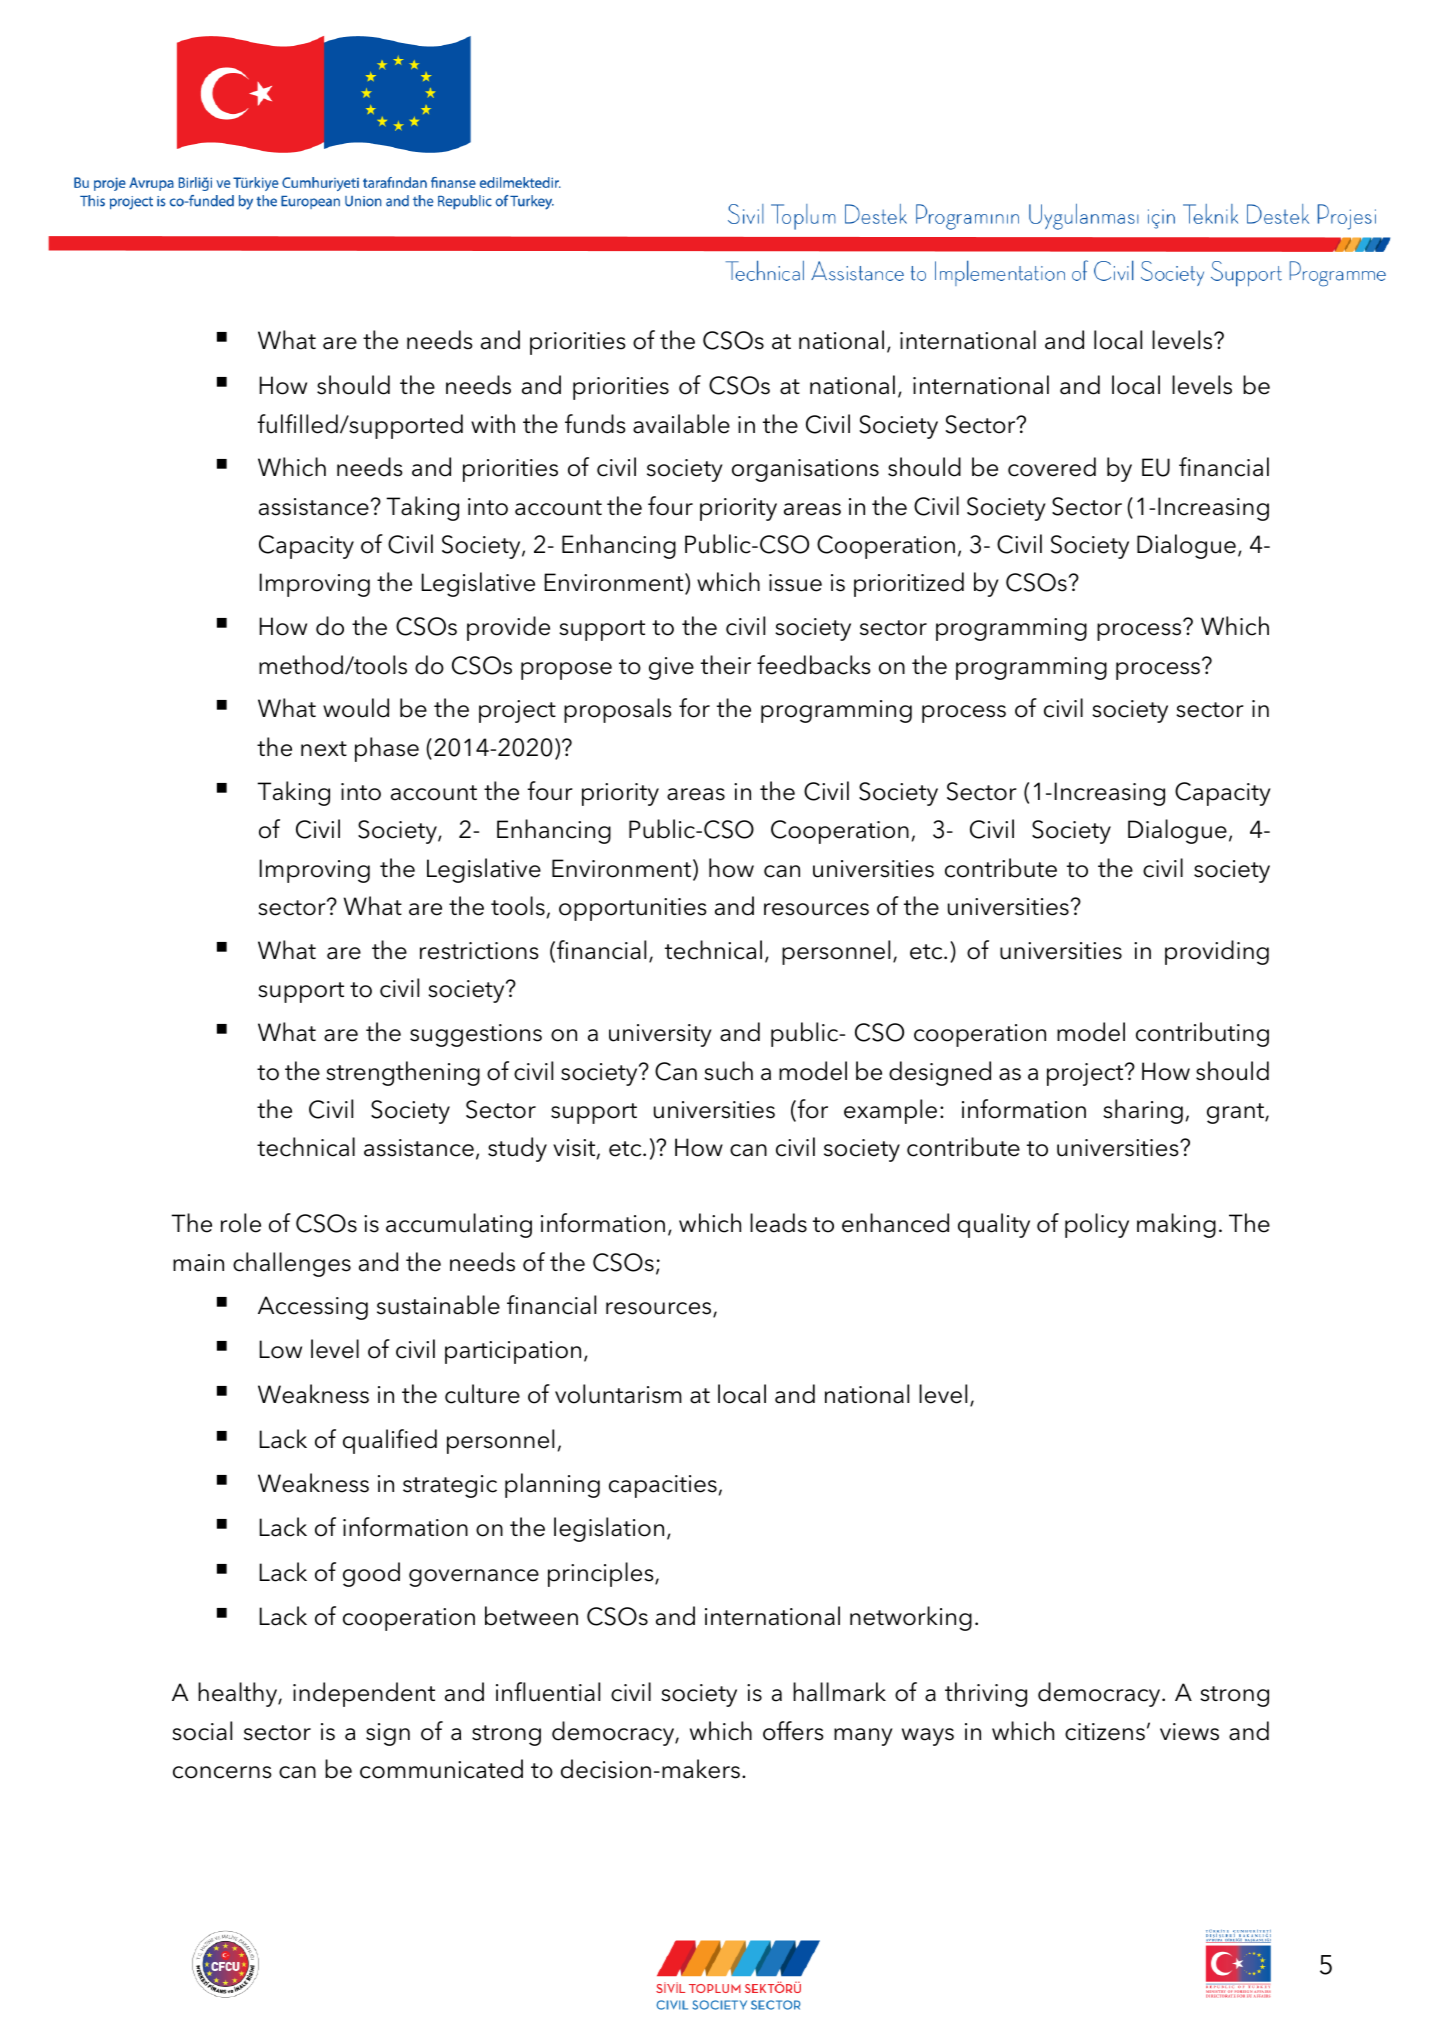  Describe the element at coordinates (728, 1071) in the screenshot. I see `such` at that location.
